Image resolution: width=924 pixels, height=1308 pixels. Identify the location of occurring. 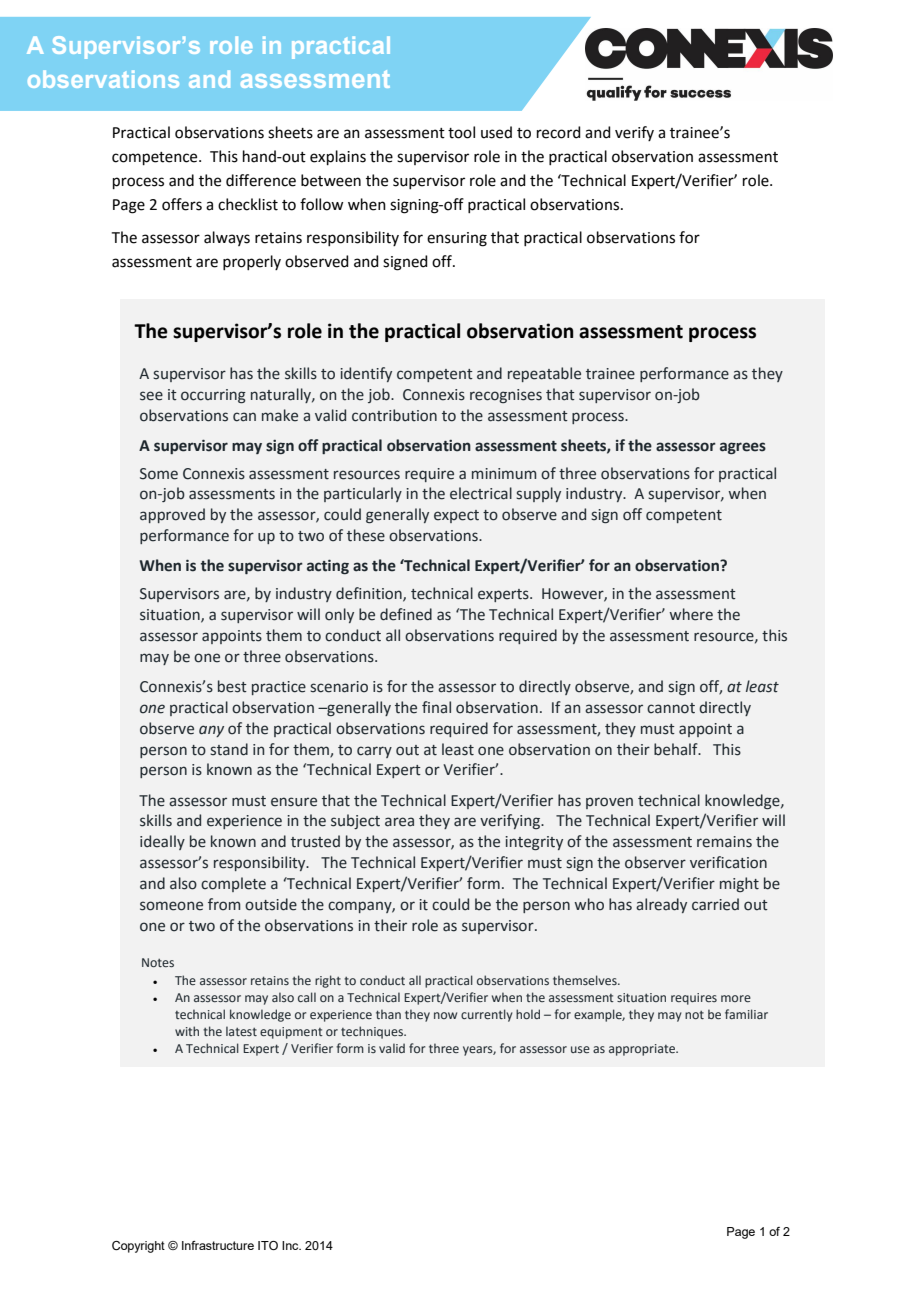
(213, 396).
